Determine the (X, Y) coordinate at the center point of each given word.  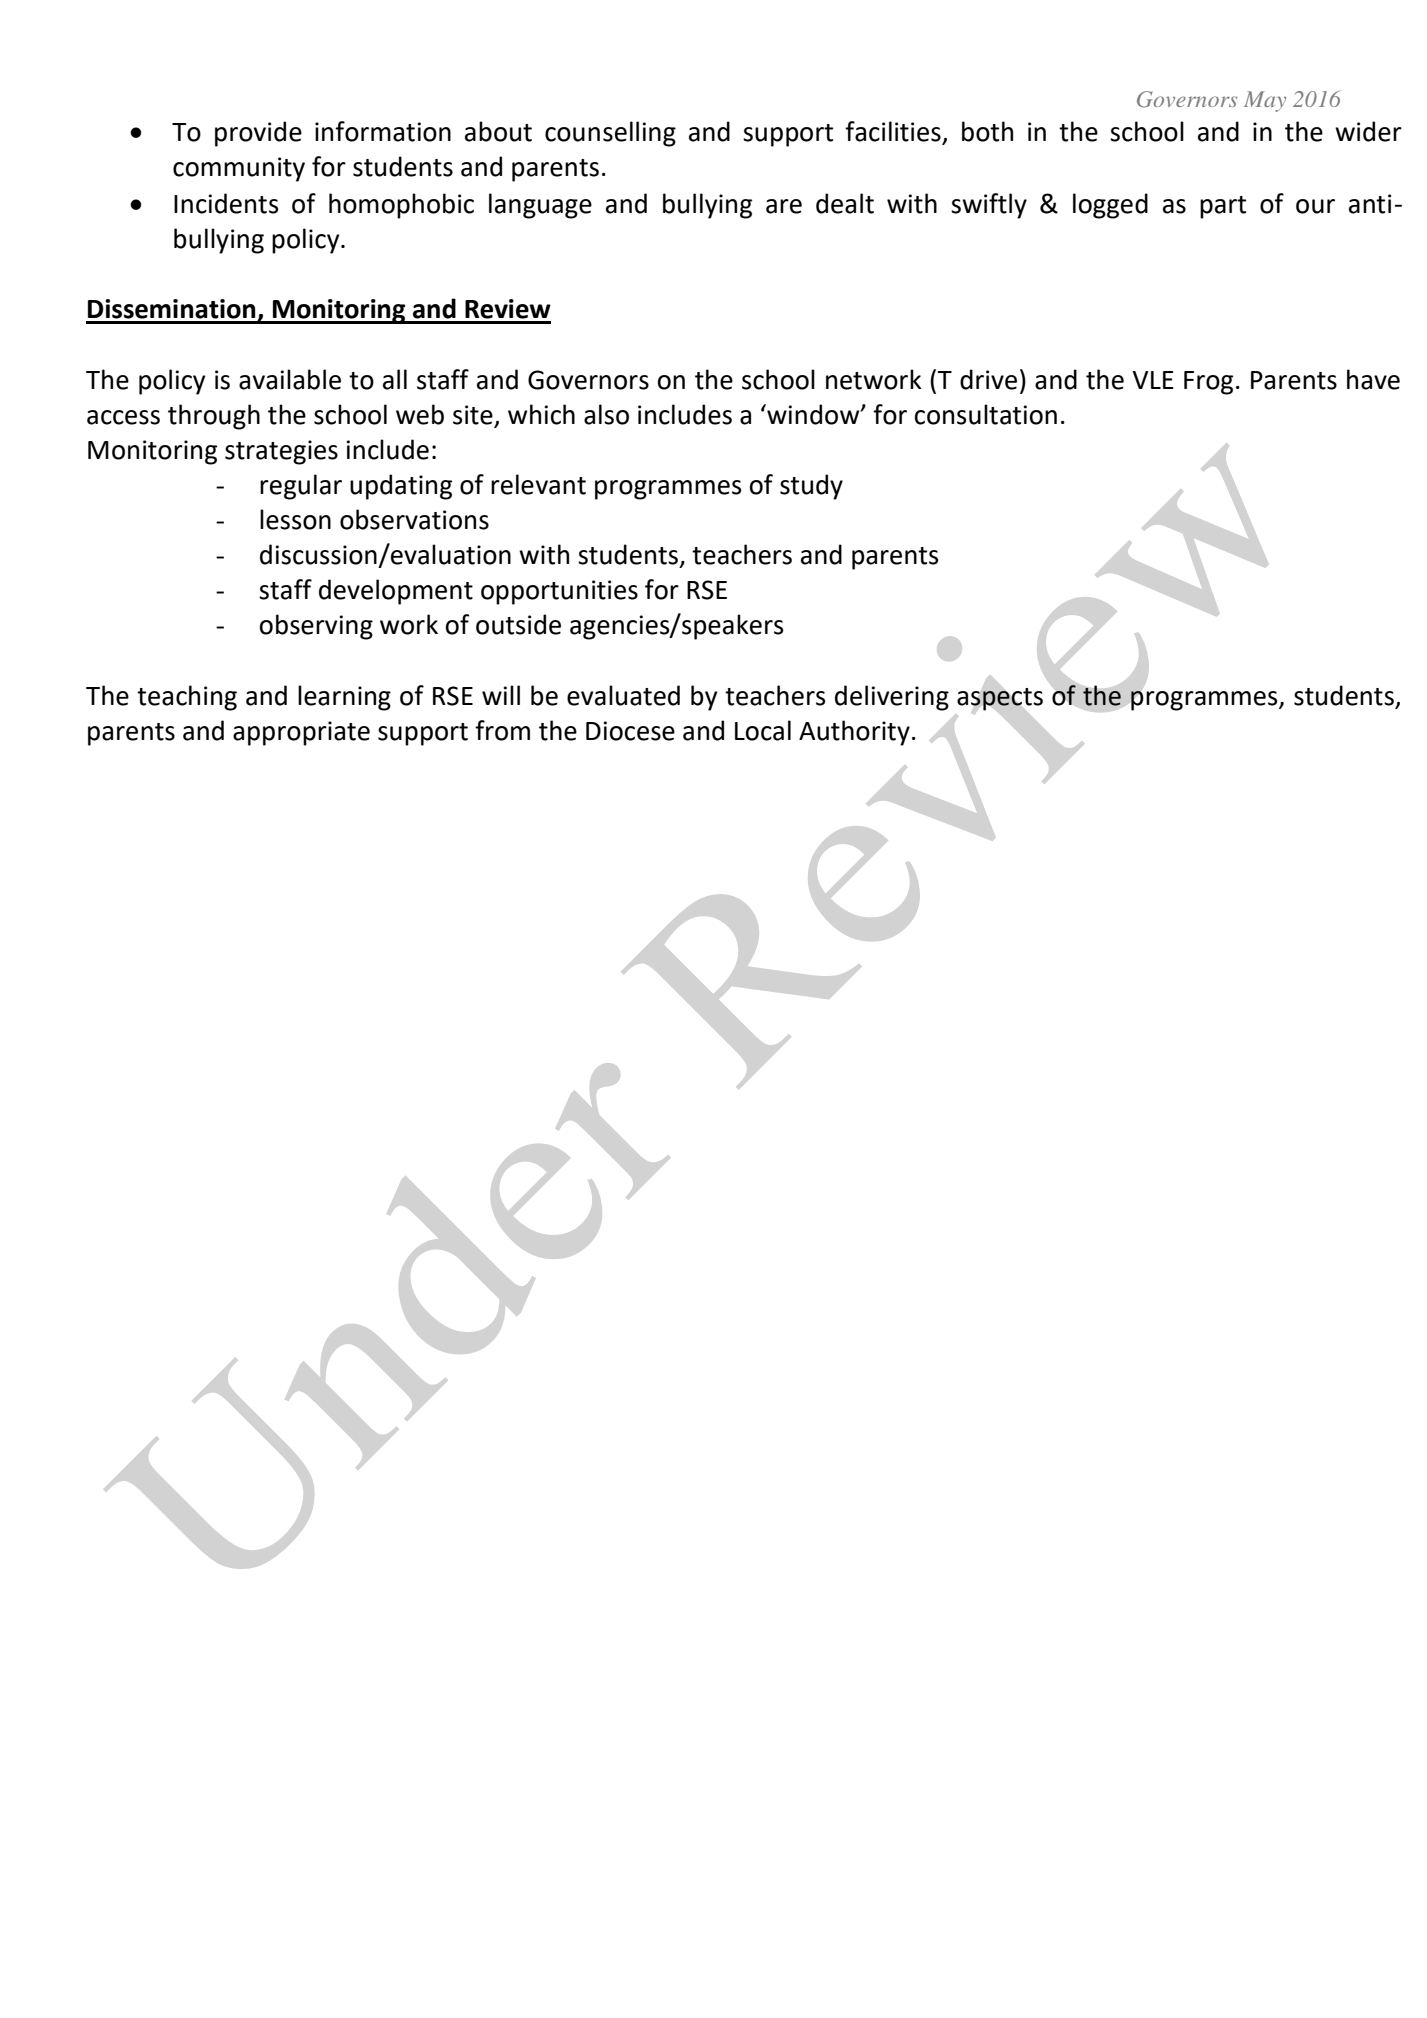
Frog (1208, 383)
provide (258, 134)
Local (763, 730)
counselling (610, 134)
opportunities (559, 592)
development (396, 592)
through (214, 417)
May (1265, 101)
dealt (845, 203)
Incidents (226, 203)
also (606, 414)
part (1223, 207)
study (811, 487)
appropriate (301, 733)
